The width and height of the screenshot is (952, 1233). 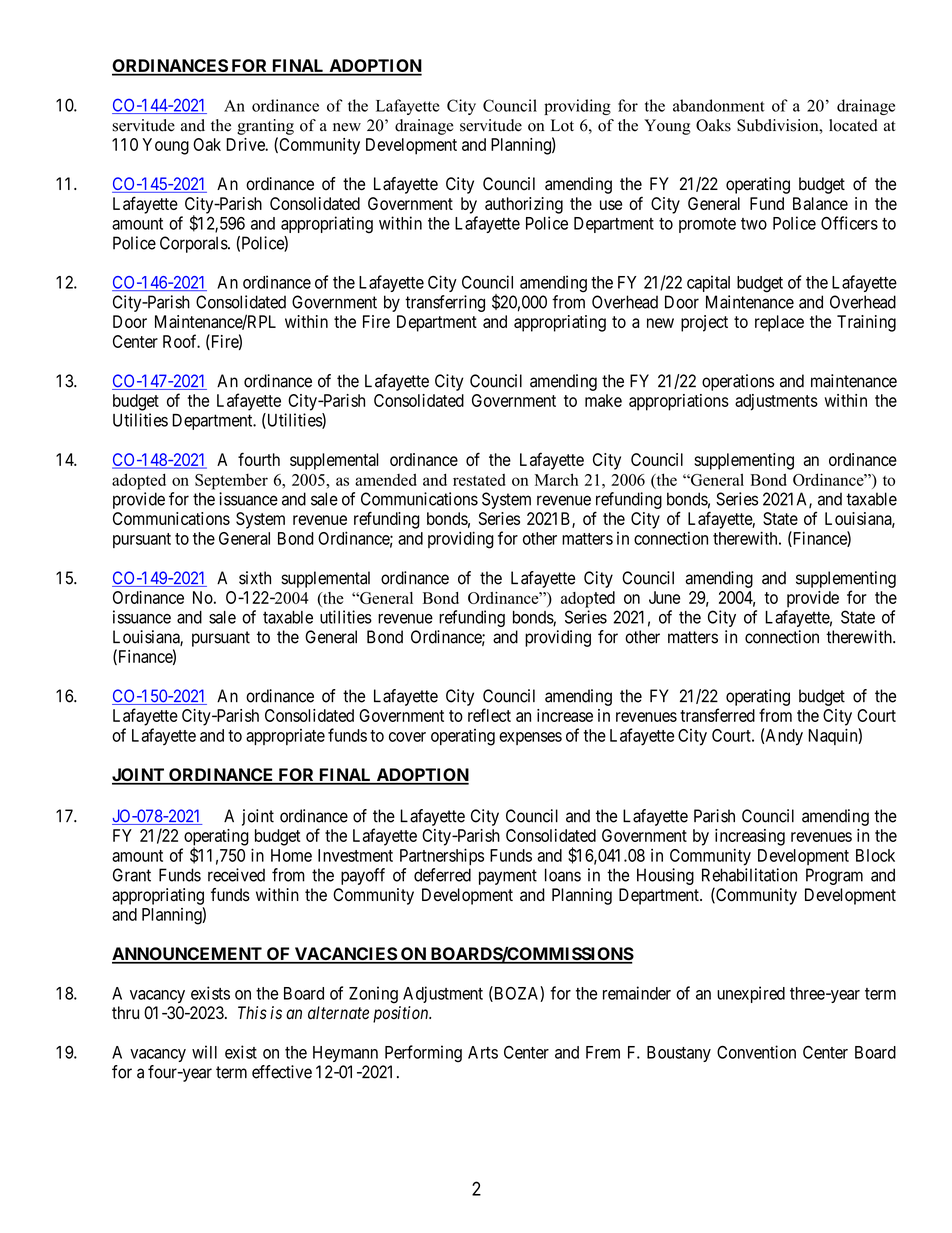 I want to click on increasing, so click(x=750, y=837).
